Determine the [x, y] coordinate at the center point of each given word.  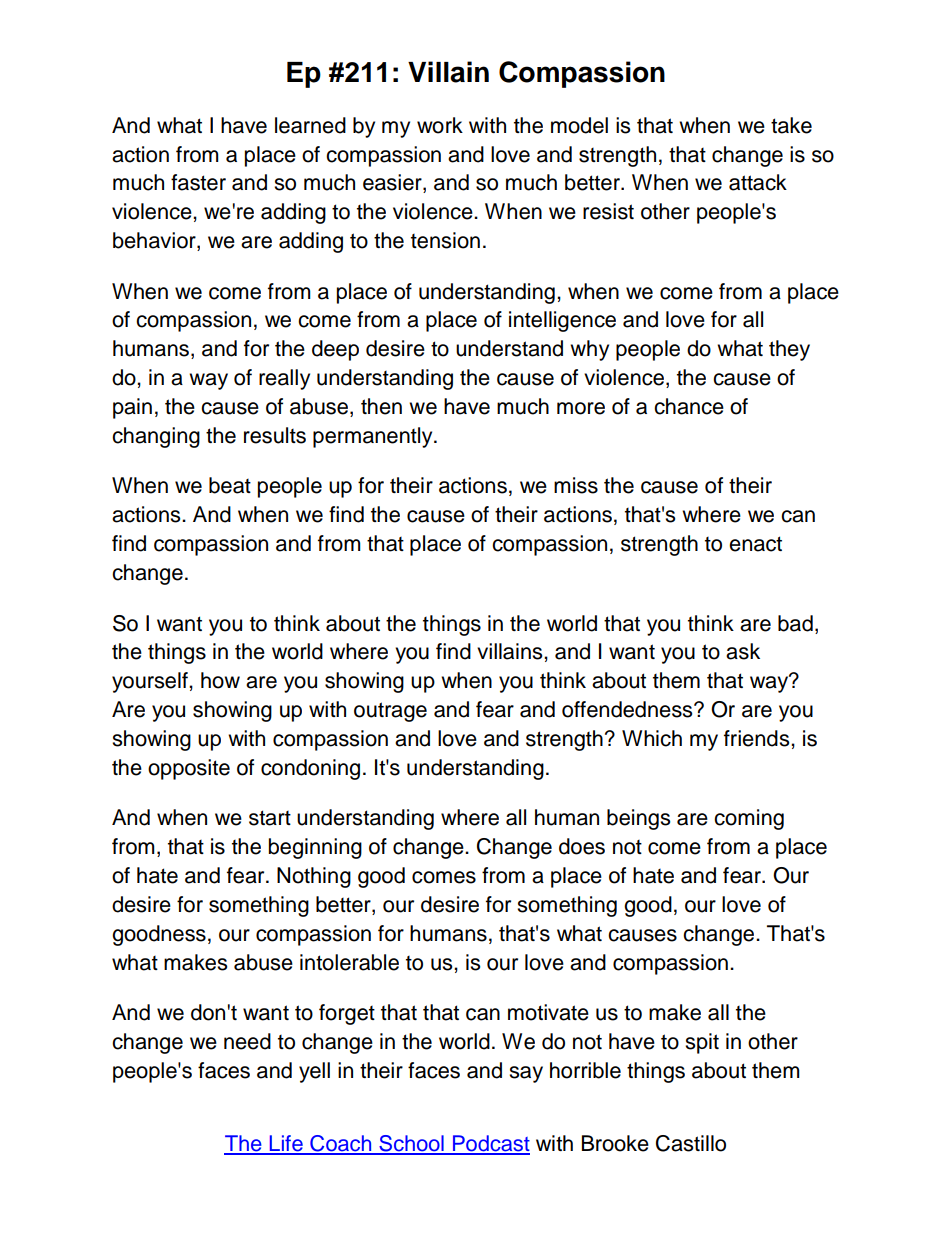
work [440, 125]
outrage [390, 712]
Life [286, 1144]
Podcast [490, 1144]
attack [758, 182]
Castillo [691, 1143]
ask [743, 651]
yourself [151, 682]
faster [198, 182]
